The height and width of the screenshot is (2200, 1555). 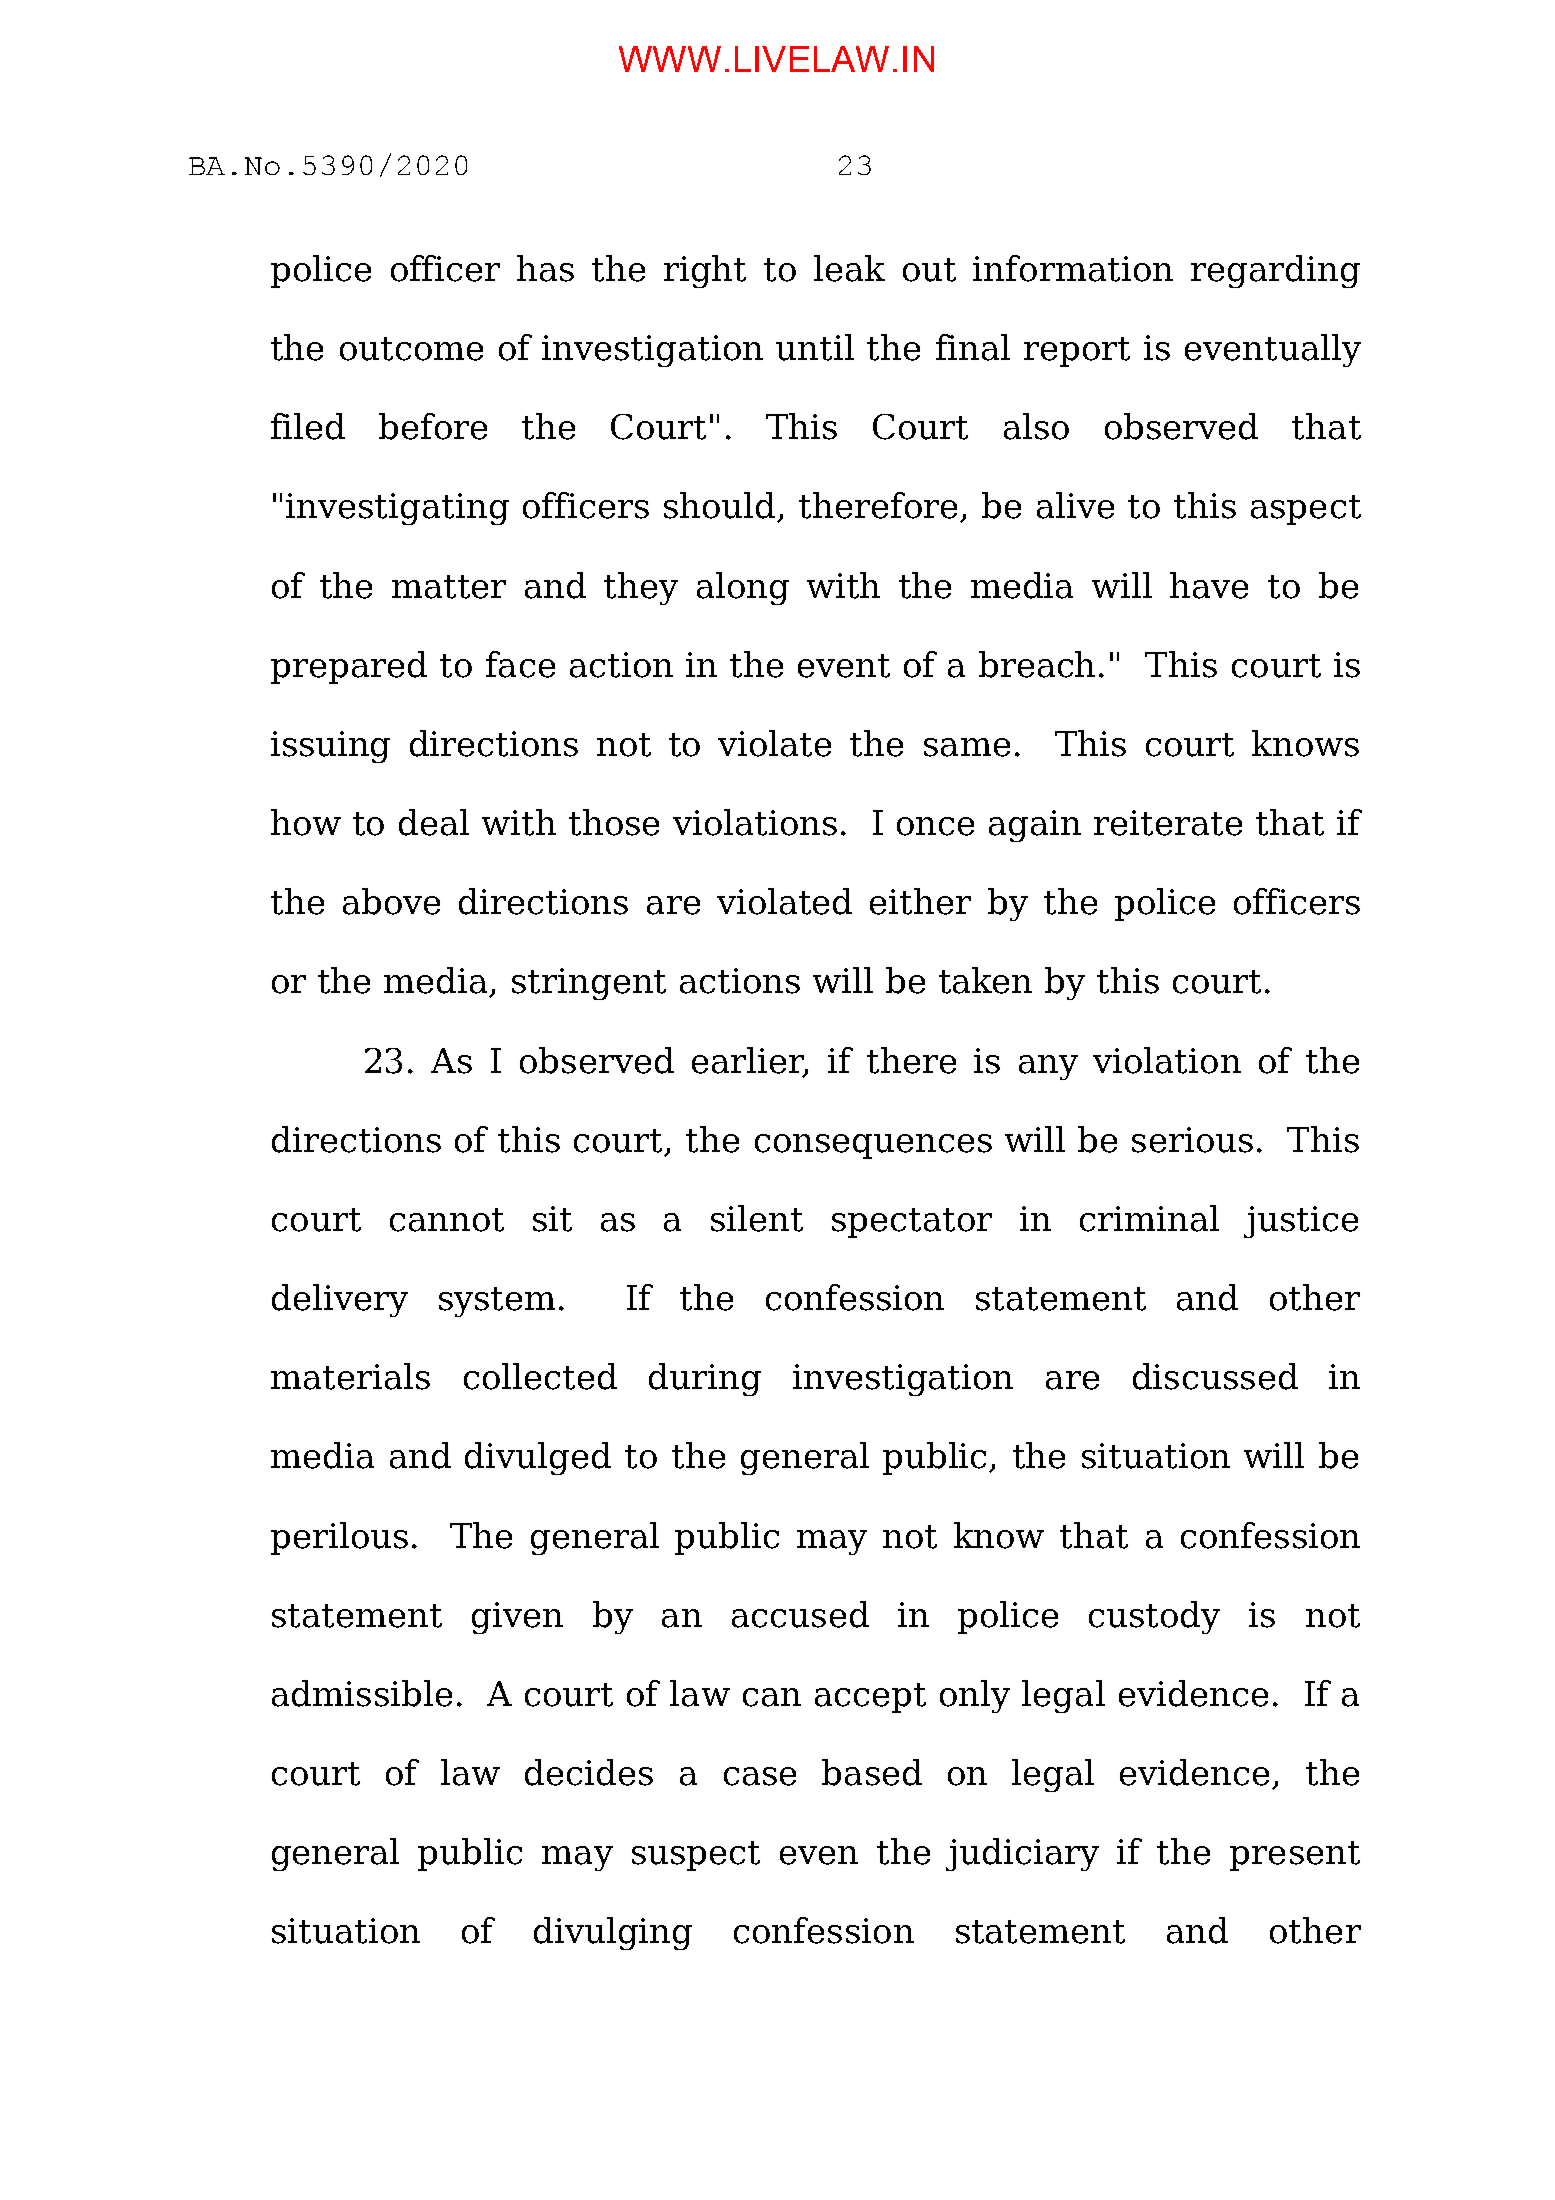 I want to click on until, so click(x=815, y=347).
